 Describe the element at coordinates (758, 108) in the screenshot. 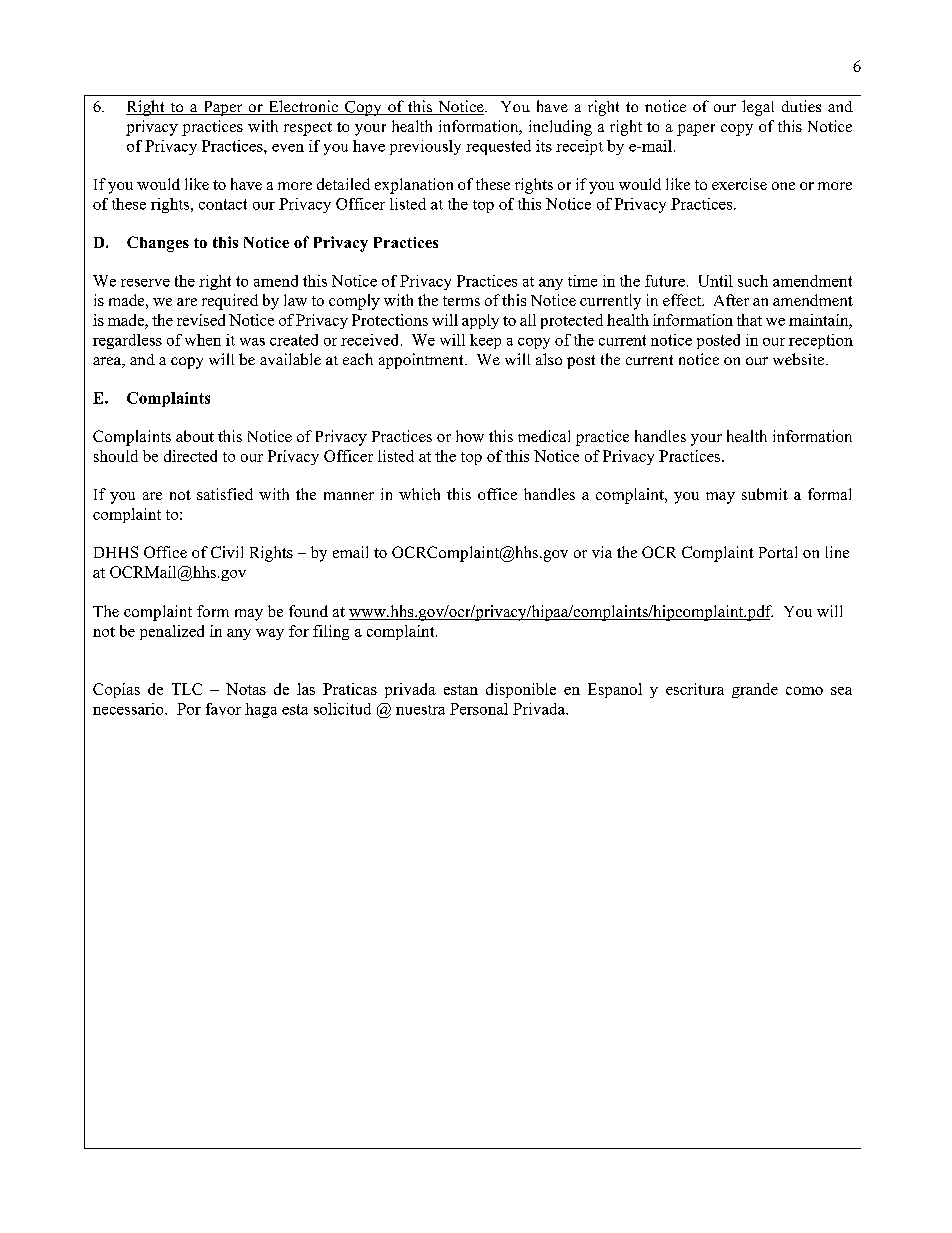

I see `legal` at that location.
